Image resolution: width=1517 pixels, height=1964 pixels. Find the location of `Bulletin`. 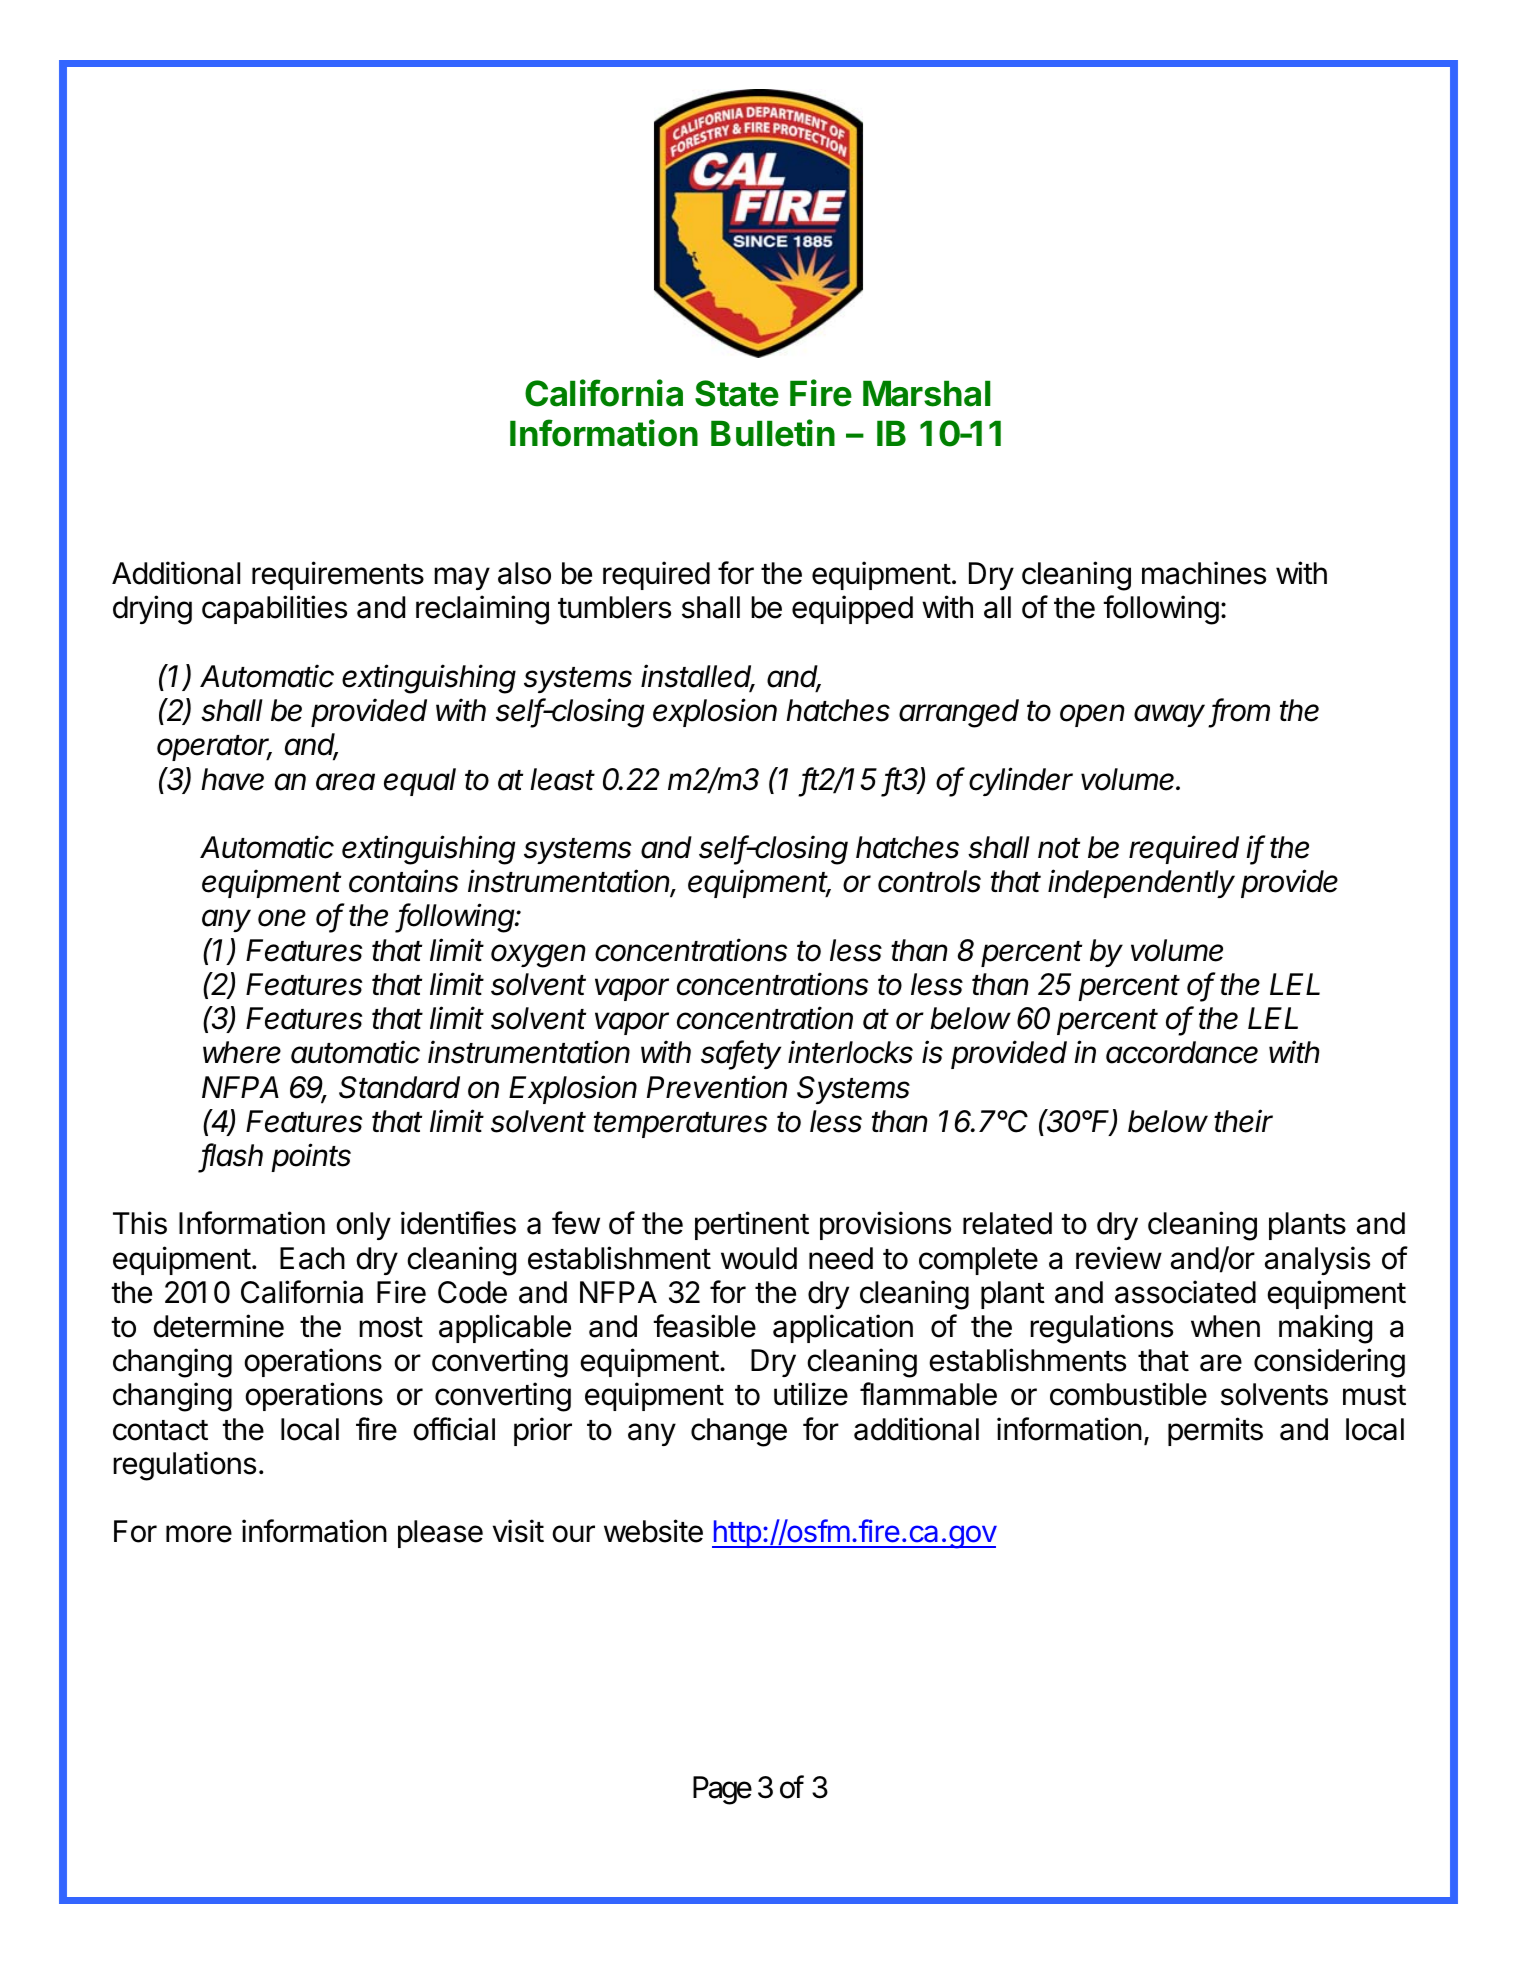

Bulletin is located at coordinates (773, 433).
